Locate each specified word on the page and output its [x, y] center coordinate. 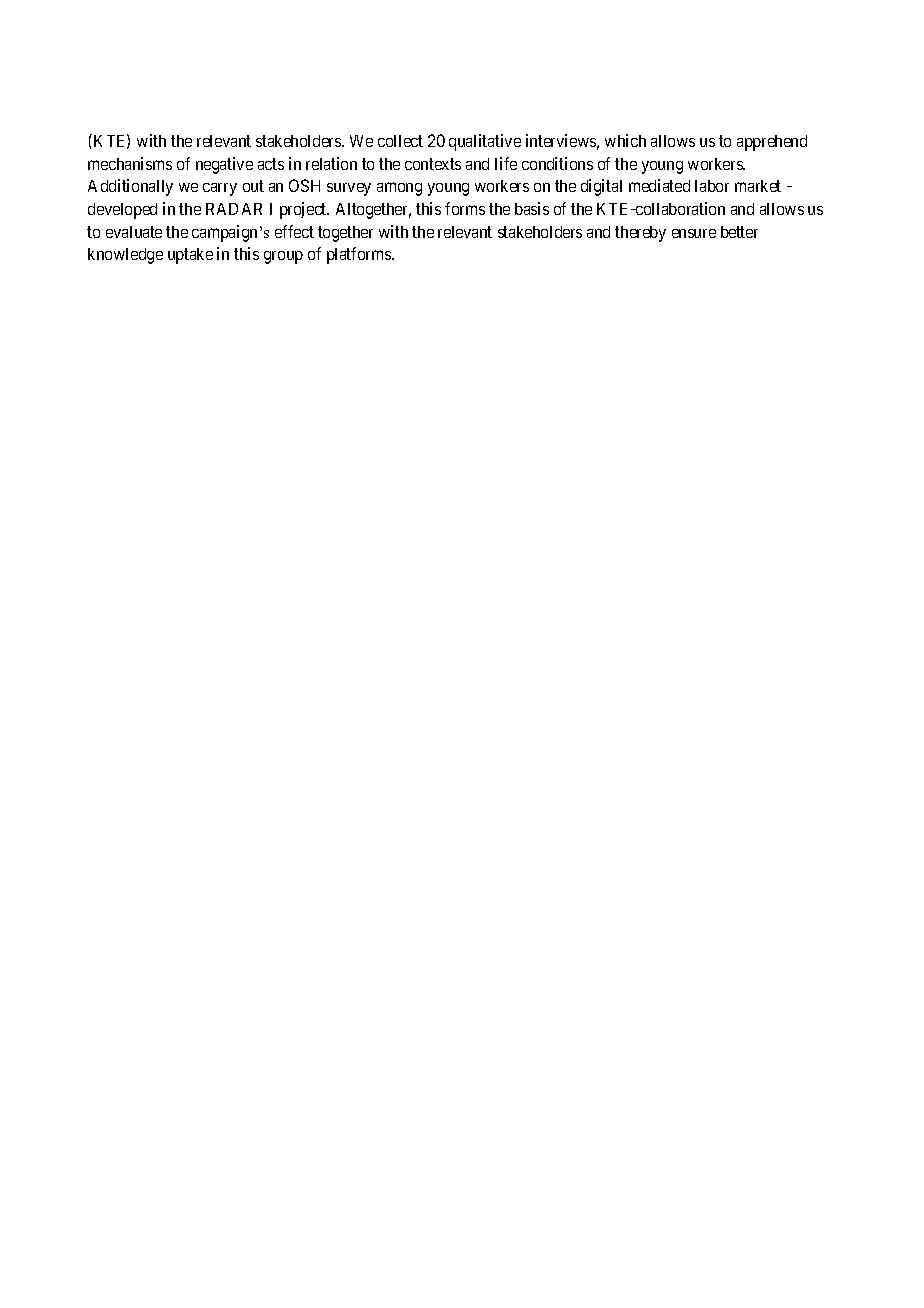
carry [220, 189]
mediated [659, 185]
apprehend [772, 143]
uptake [190, 256]
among [399, 189]
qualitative [485, 142]
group [283, 257]
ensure [694, 233]
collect [400, 141]
